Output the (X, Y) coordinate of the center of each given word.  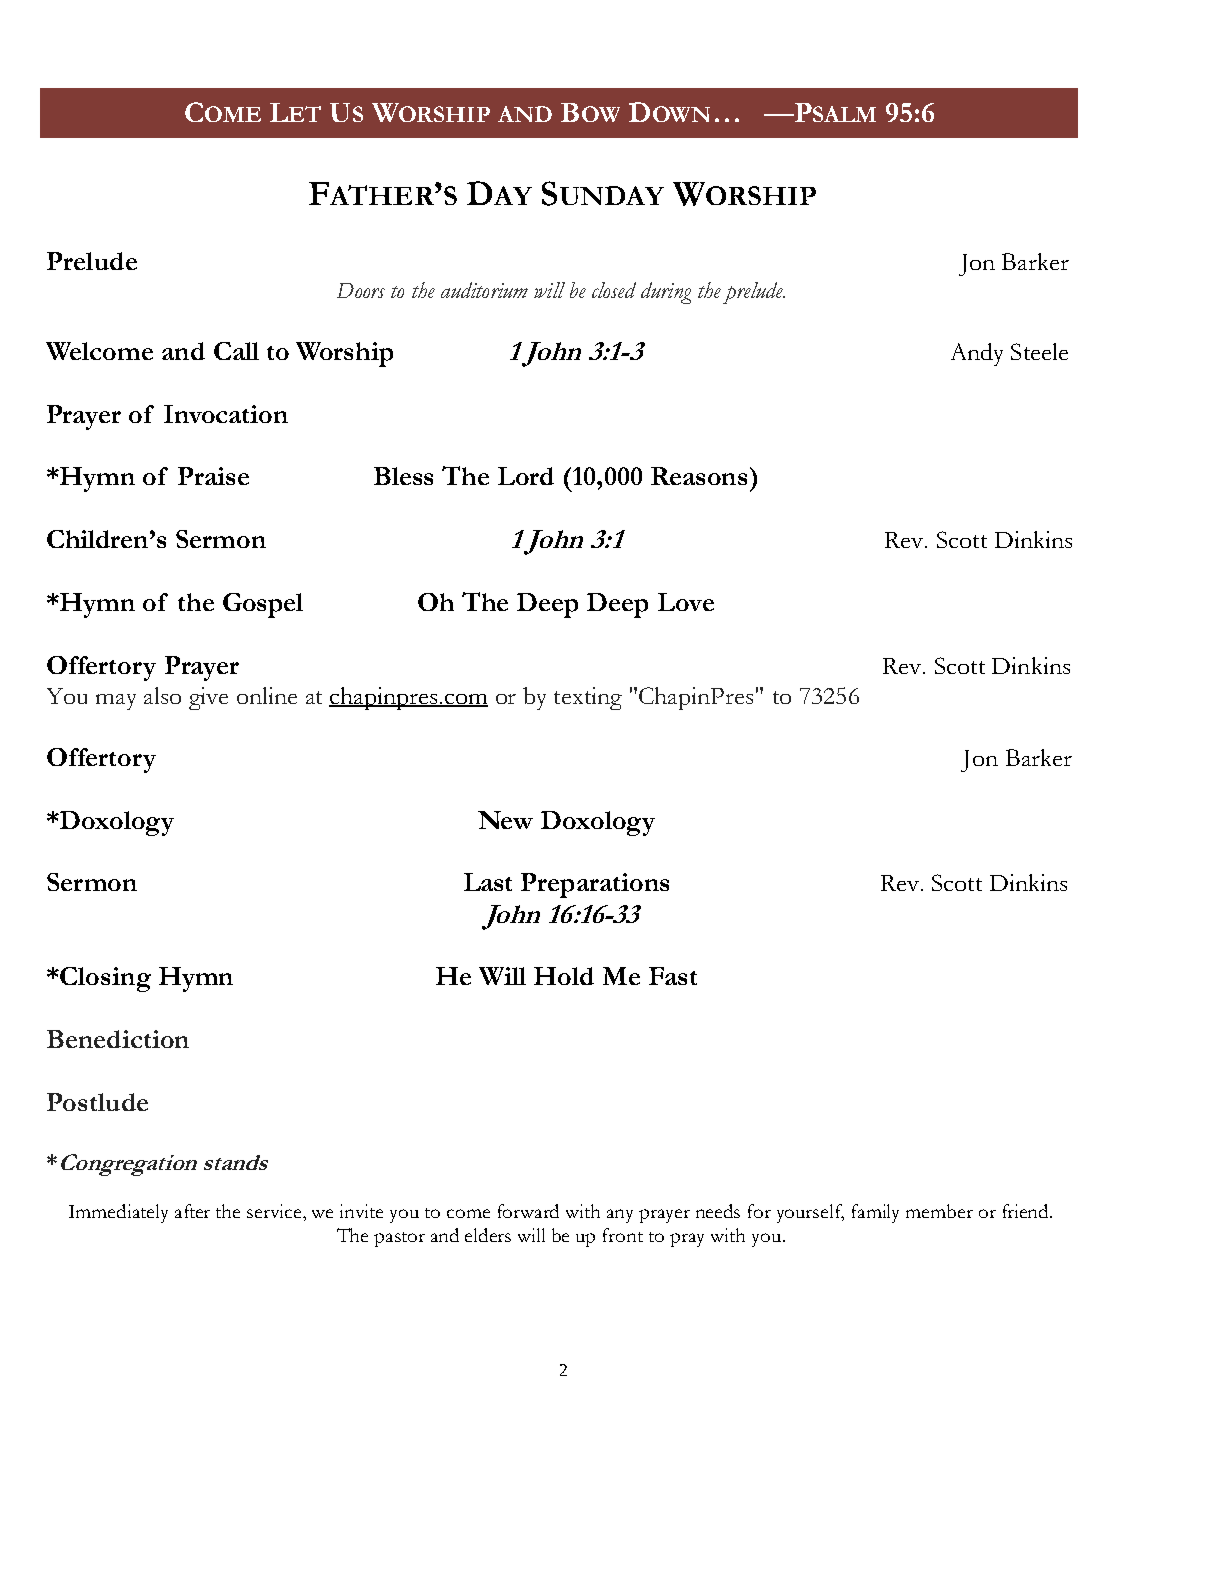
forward (528, 1211)
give (208, 698)
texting (588, 698)
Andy (977, 354)
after (192, 1211)
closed (614, 290)
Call (236, 351)
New (505, 820)
